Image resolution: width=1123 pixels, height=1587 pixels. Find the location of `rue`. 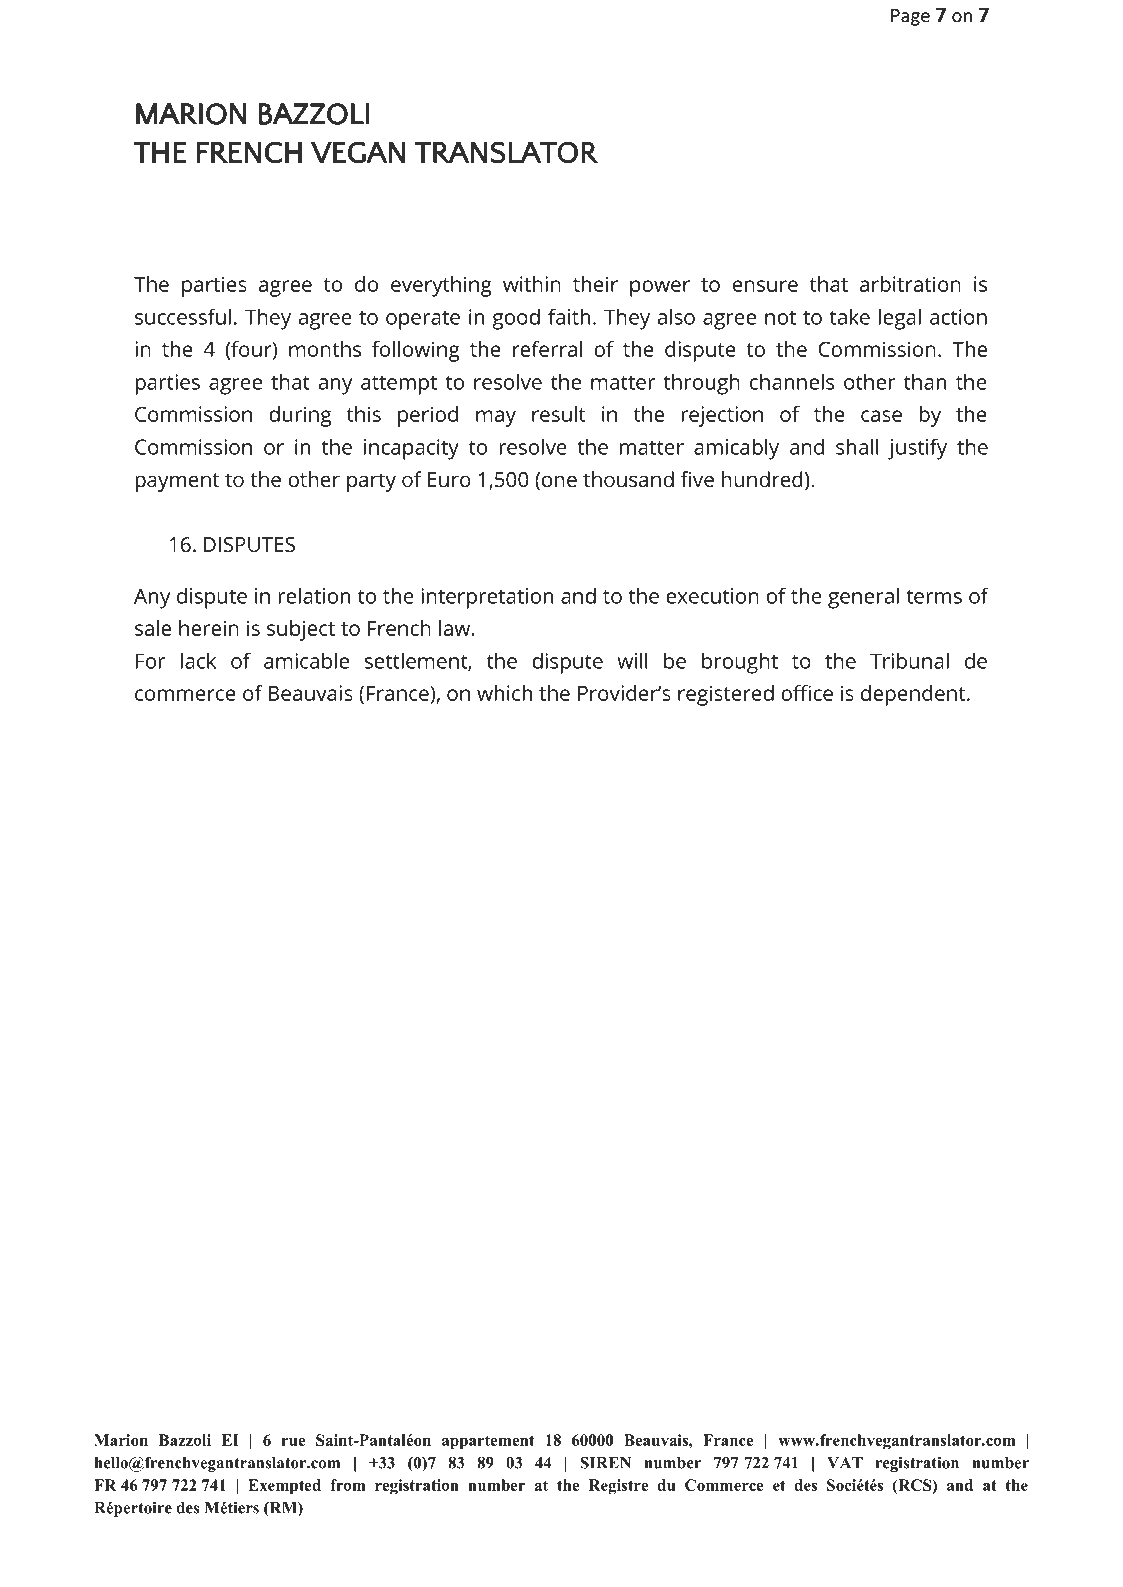

rue is located at coordinates (293, 1442).
